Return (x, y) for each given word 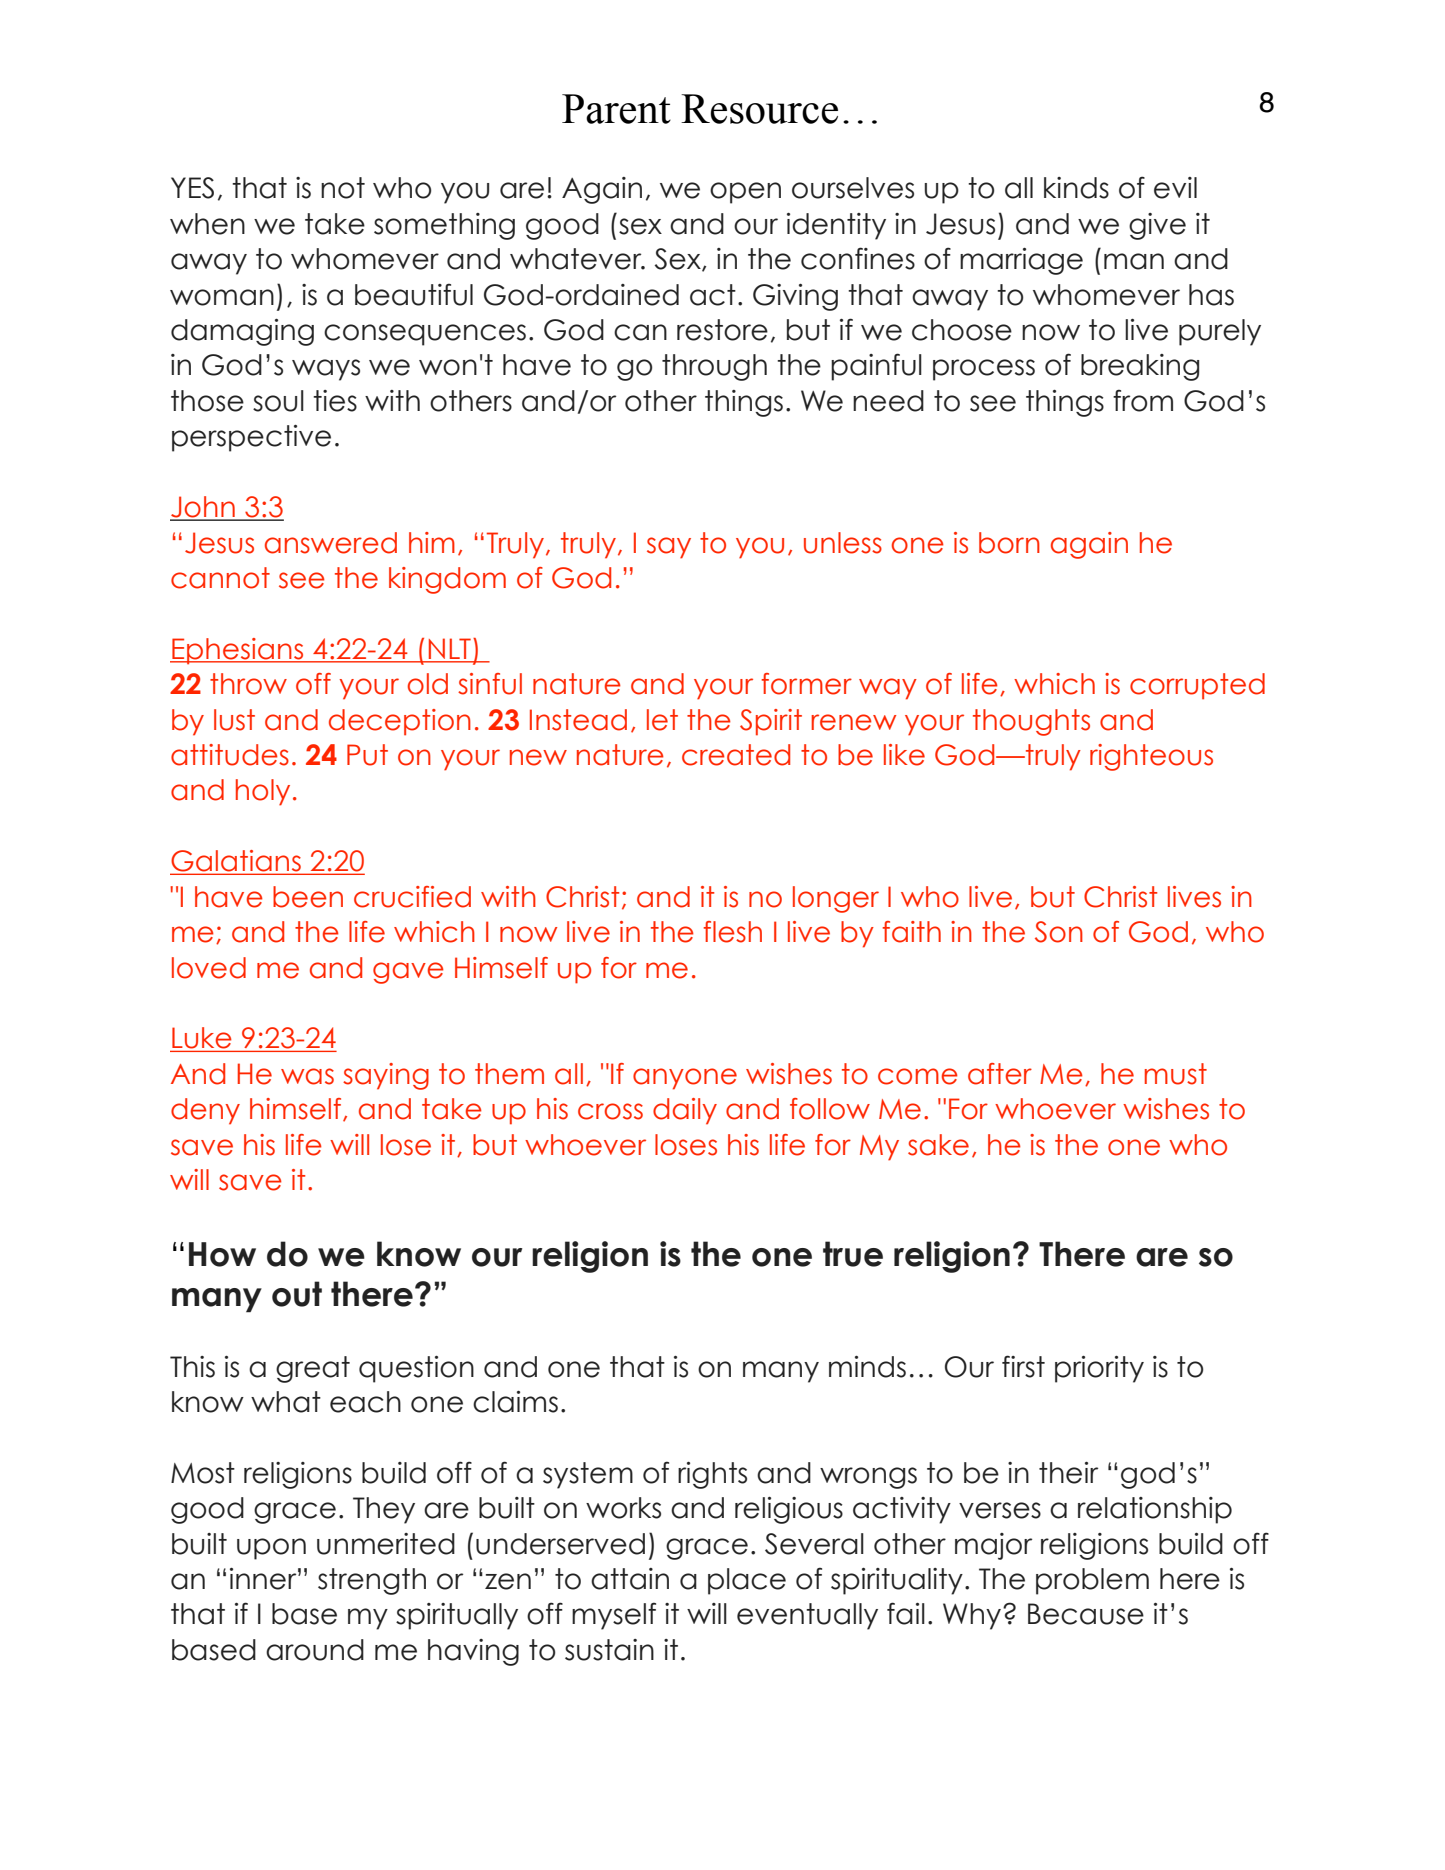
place (747, 1581)
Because (1086, 1614)
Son (1059, 932)
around (315, 1650)
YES (192, 188)
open (745, 193)
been (308, 897)
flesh (732, 932)
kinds (1076, 188)
